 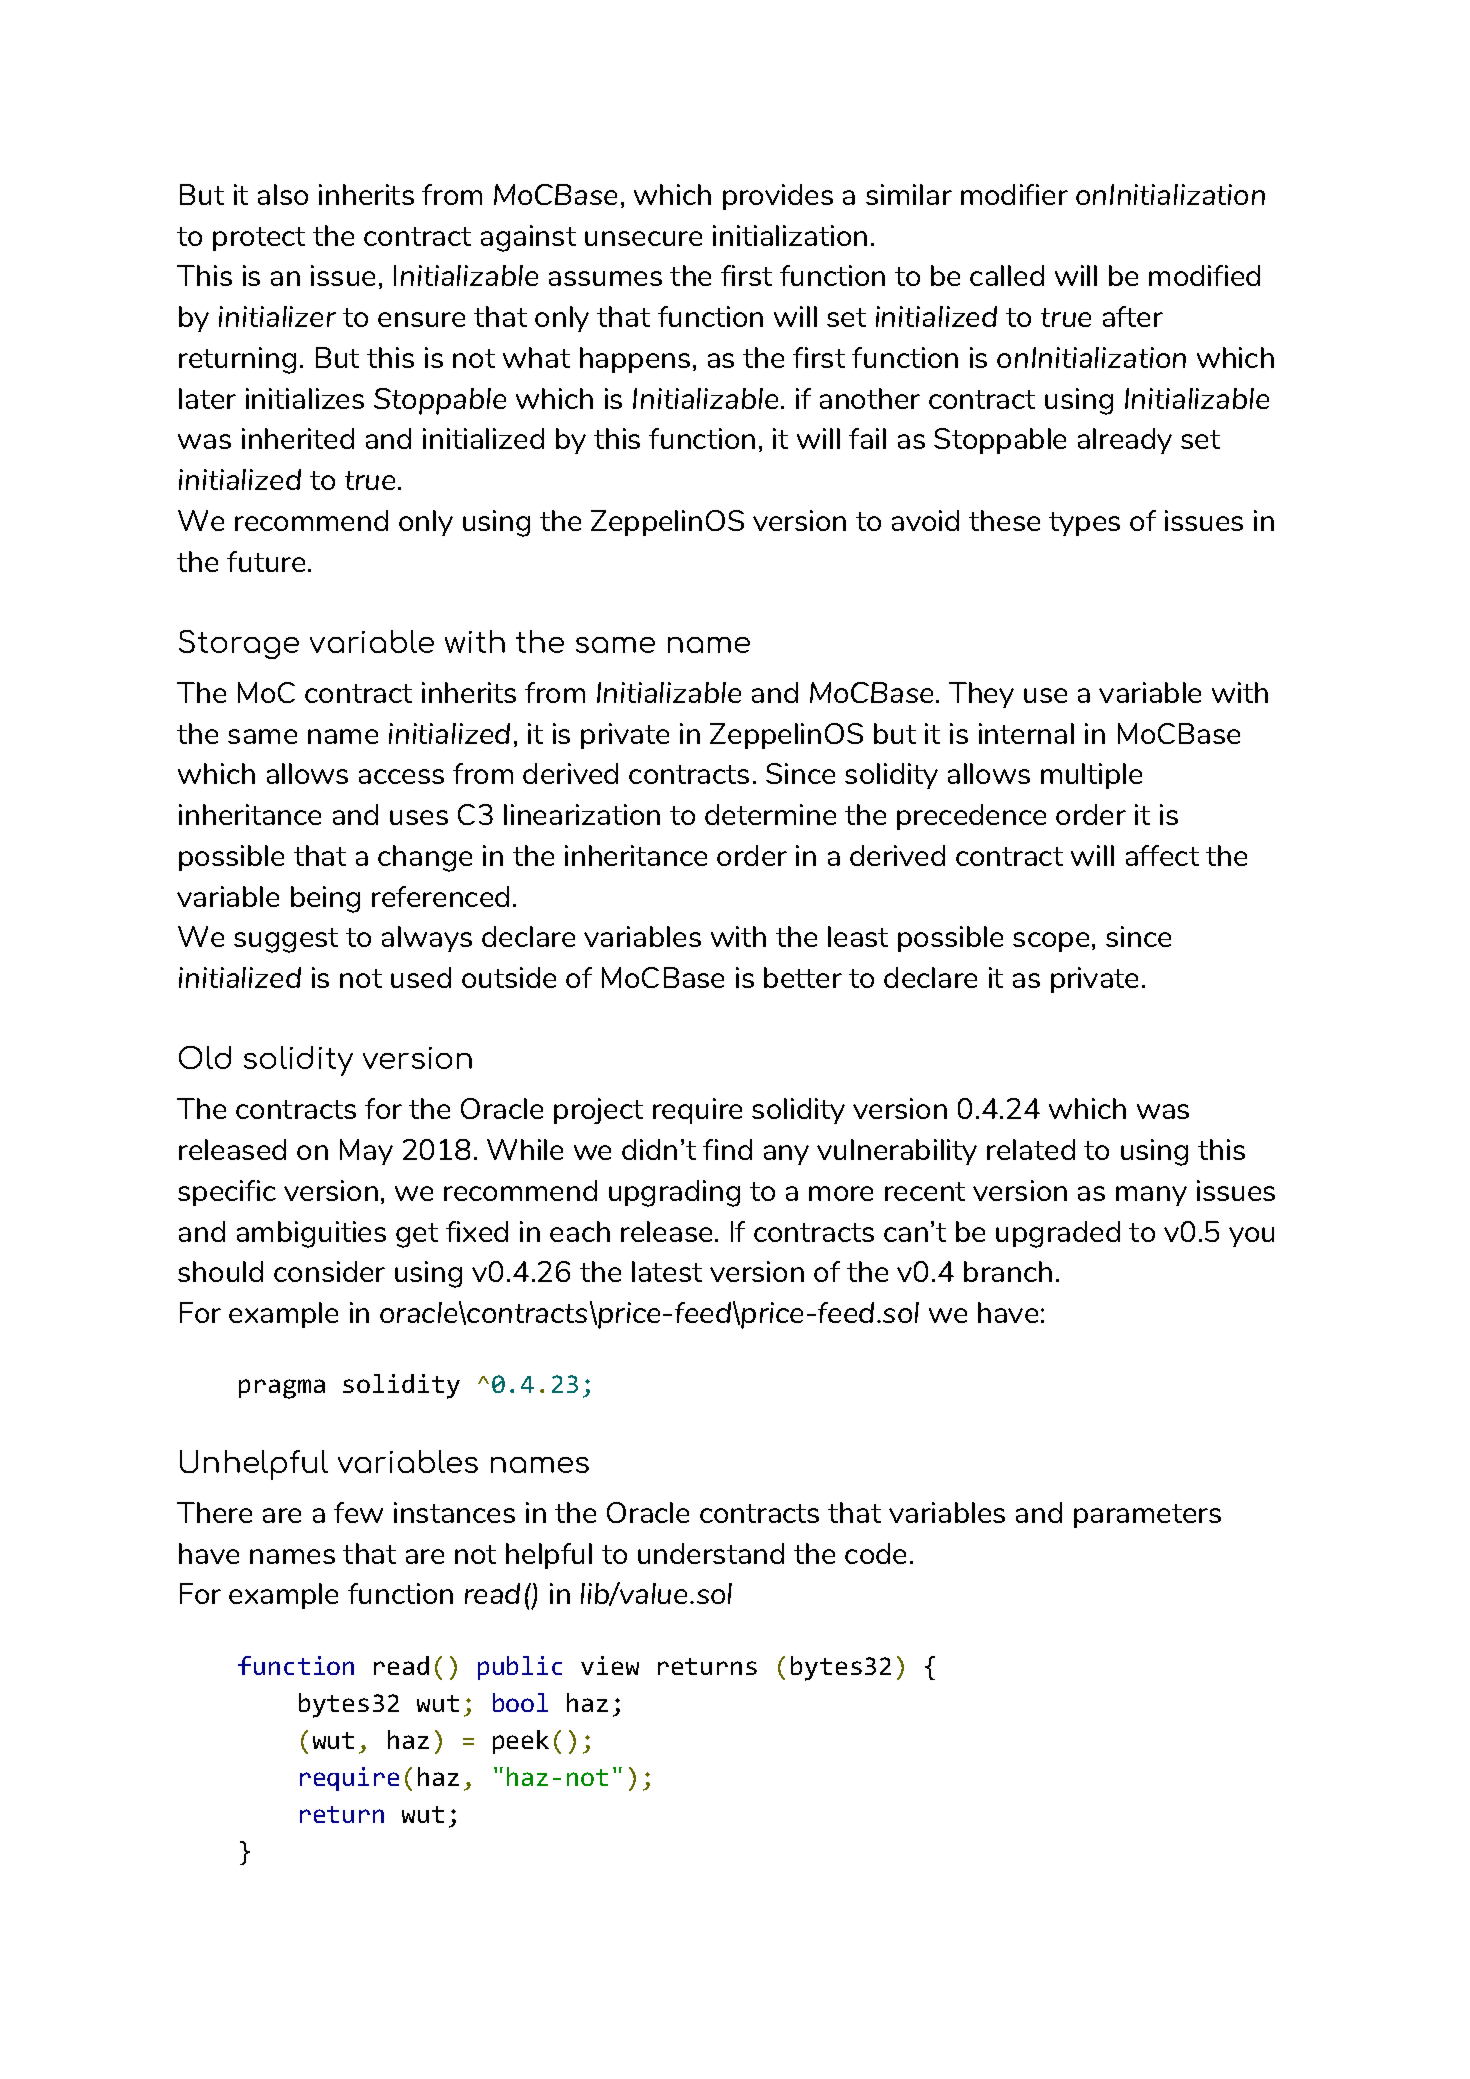 What do you see at coordinates (286, 940) in the image?
I see `suggest` at bounding box center [286, 940].
